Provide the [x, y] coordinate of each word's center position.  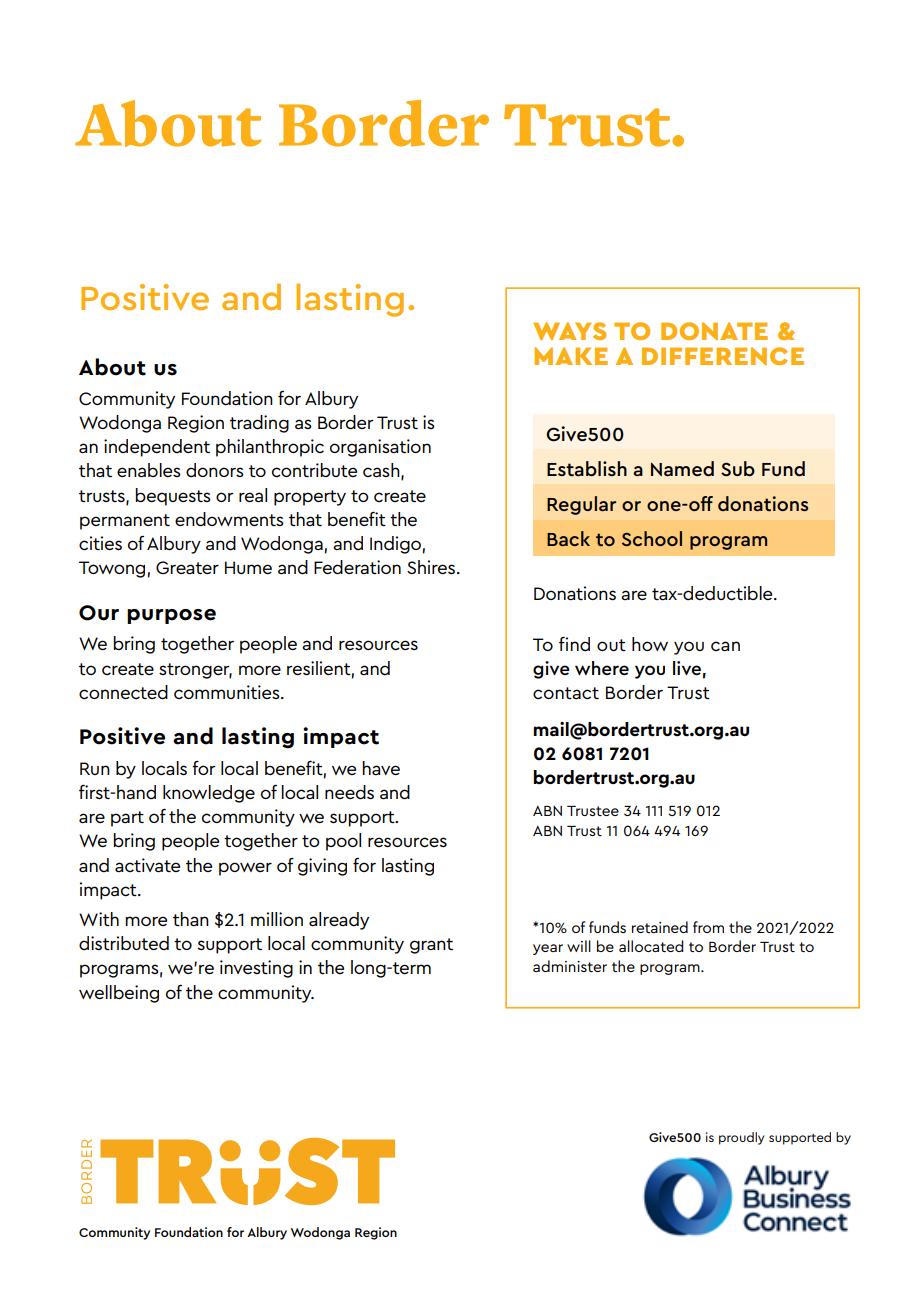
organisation [380, 448]
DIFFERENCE [723, 356]
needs [349, 792]
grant [431, 946]
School [652, 538]
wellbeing [119, 994]
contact [566, 693]
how [650, 644]
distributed [124, 943]
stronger [195, 671]
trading [259, 424]
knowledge [209, 794]
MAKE [571, 356]
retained [660, 927]
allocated [651, 946]
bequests [173, 497]
